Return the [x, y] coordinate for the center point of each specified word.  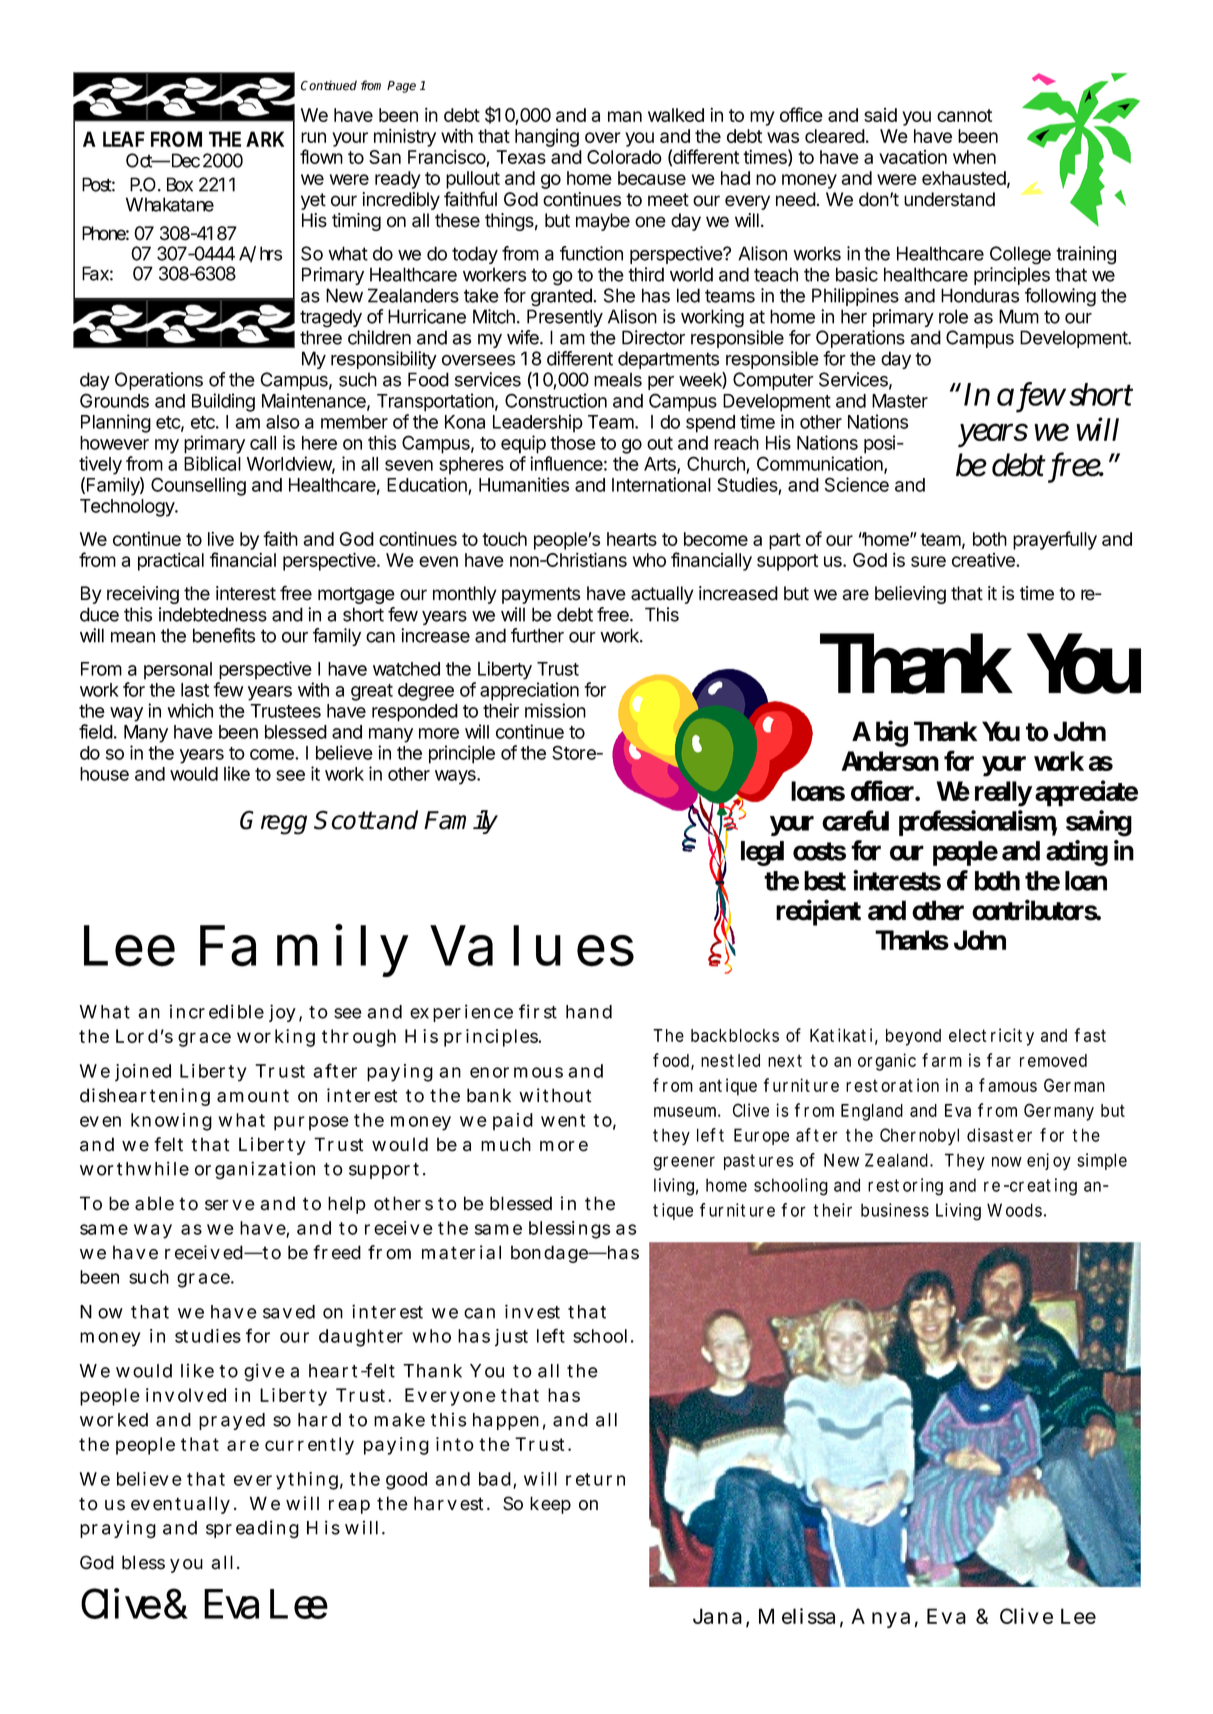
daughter [361, 1338]
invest [532, 1311]
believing [910, 595]
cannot [964, 115]
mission [555, 710]
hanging [547, 138]
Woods [1014, 1210]
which [190, 710]
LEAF [124, 139]
